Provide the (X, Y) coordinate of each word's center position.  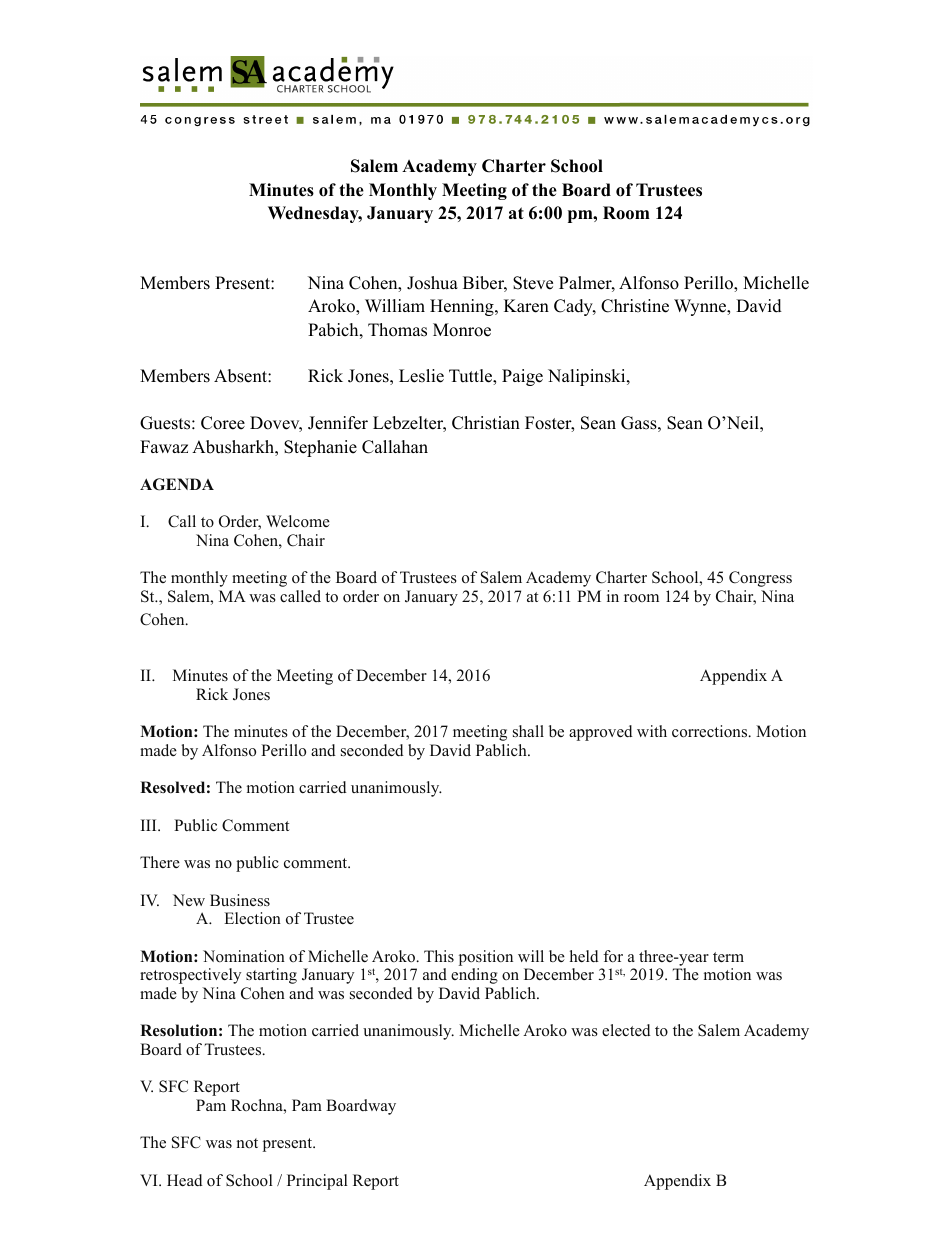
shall (528, 731)
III (150, 825)
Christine (635, 306)
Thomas (397, 330)
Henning (463, 307)
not (247, 1143)
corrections (711, 731)
